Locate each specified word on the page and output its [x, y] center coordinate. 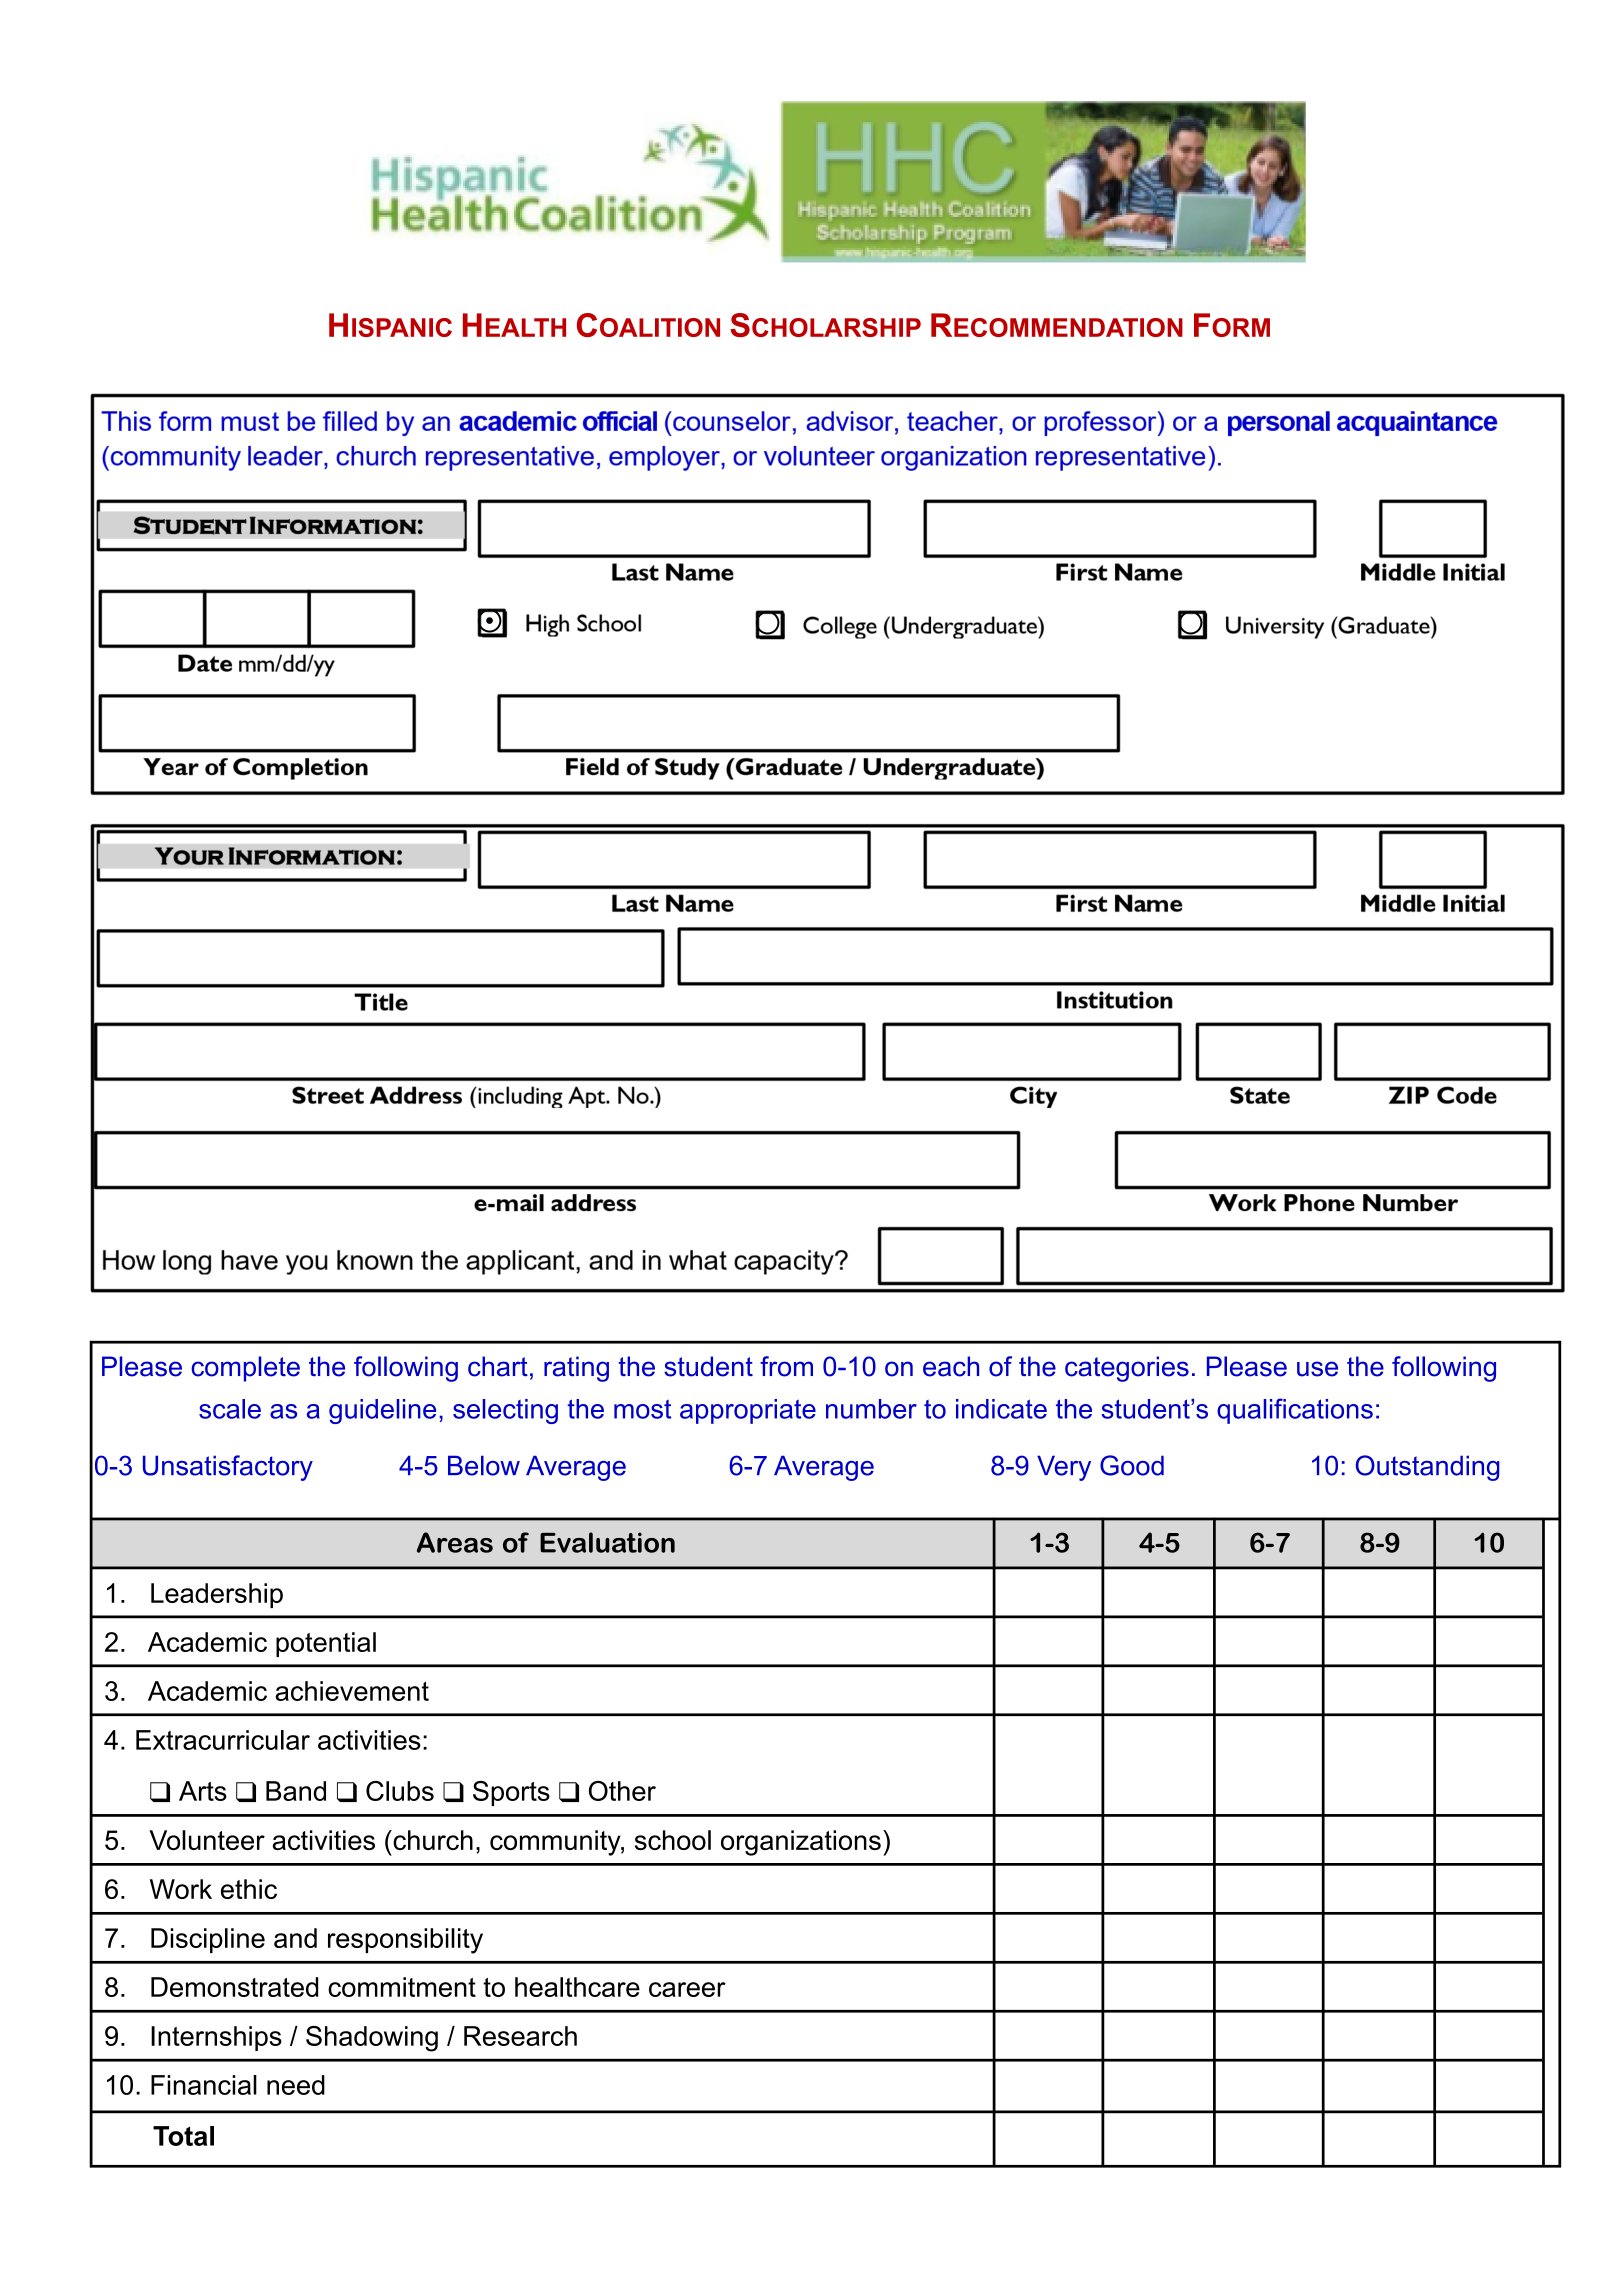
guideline [382, 1411]
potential [326, 1644]
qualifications [1295, 1411]
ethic [249, 1889]
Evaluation [607, 1542]
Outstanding [1427, 1468]
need [296, 2085]
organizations [801, 1843]
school [673, 1840]
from [786, 1366]
